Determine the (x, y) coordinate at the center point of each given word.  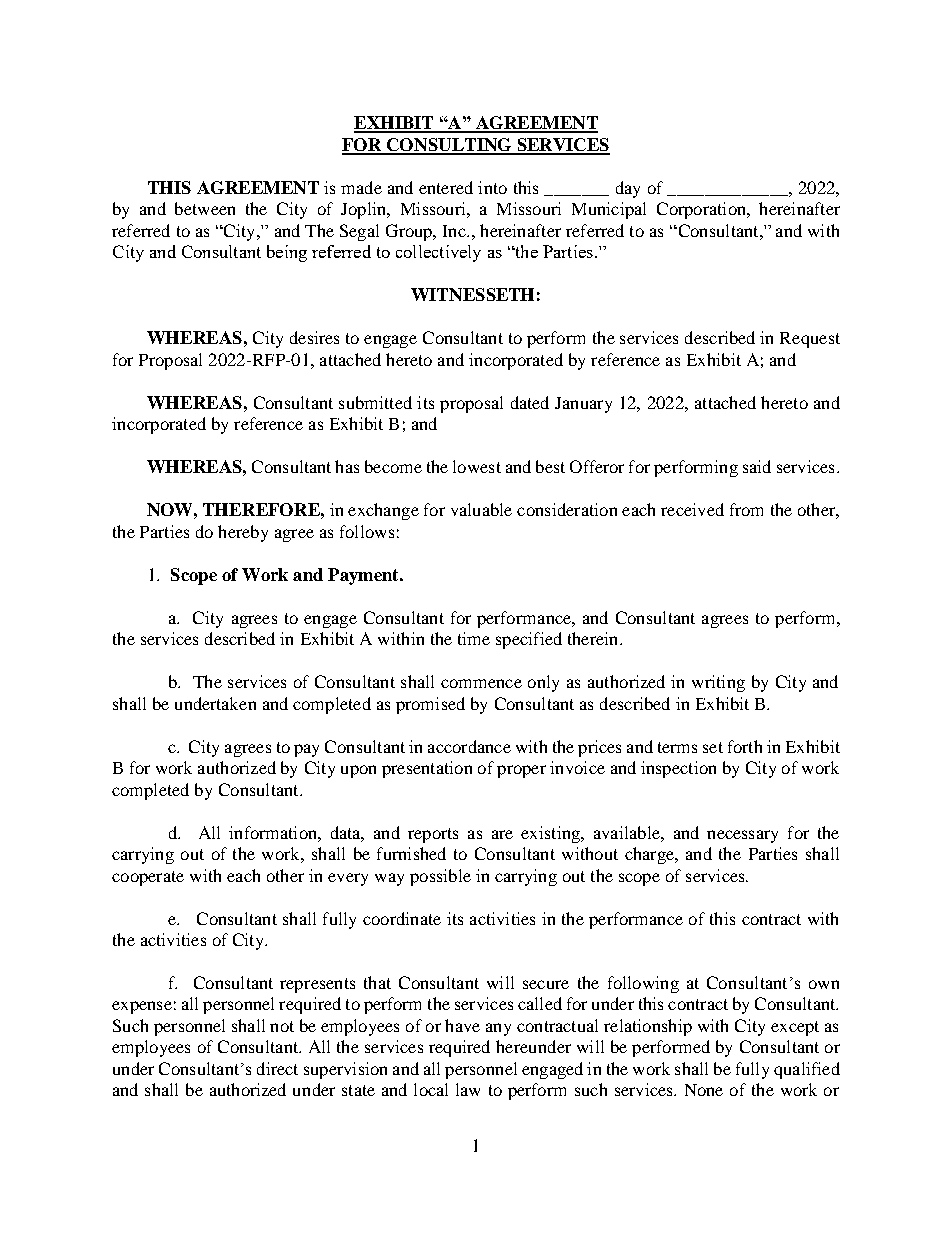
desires (314, 337)
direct (277, 1068)
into (492, 187)
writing (718, 683)
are (502, 834)
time (474, 638)
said (757, 466)
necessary (742, 836)
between (205, 208)
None (704, 1090)
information (274, 832)
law (468, 1089)
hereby (243, 533)
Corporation (702, 210)
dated (530, 402)
